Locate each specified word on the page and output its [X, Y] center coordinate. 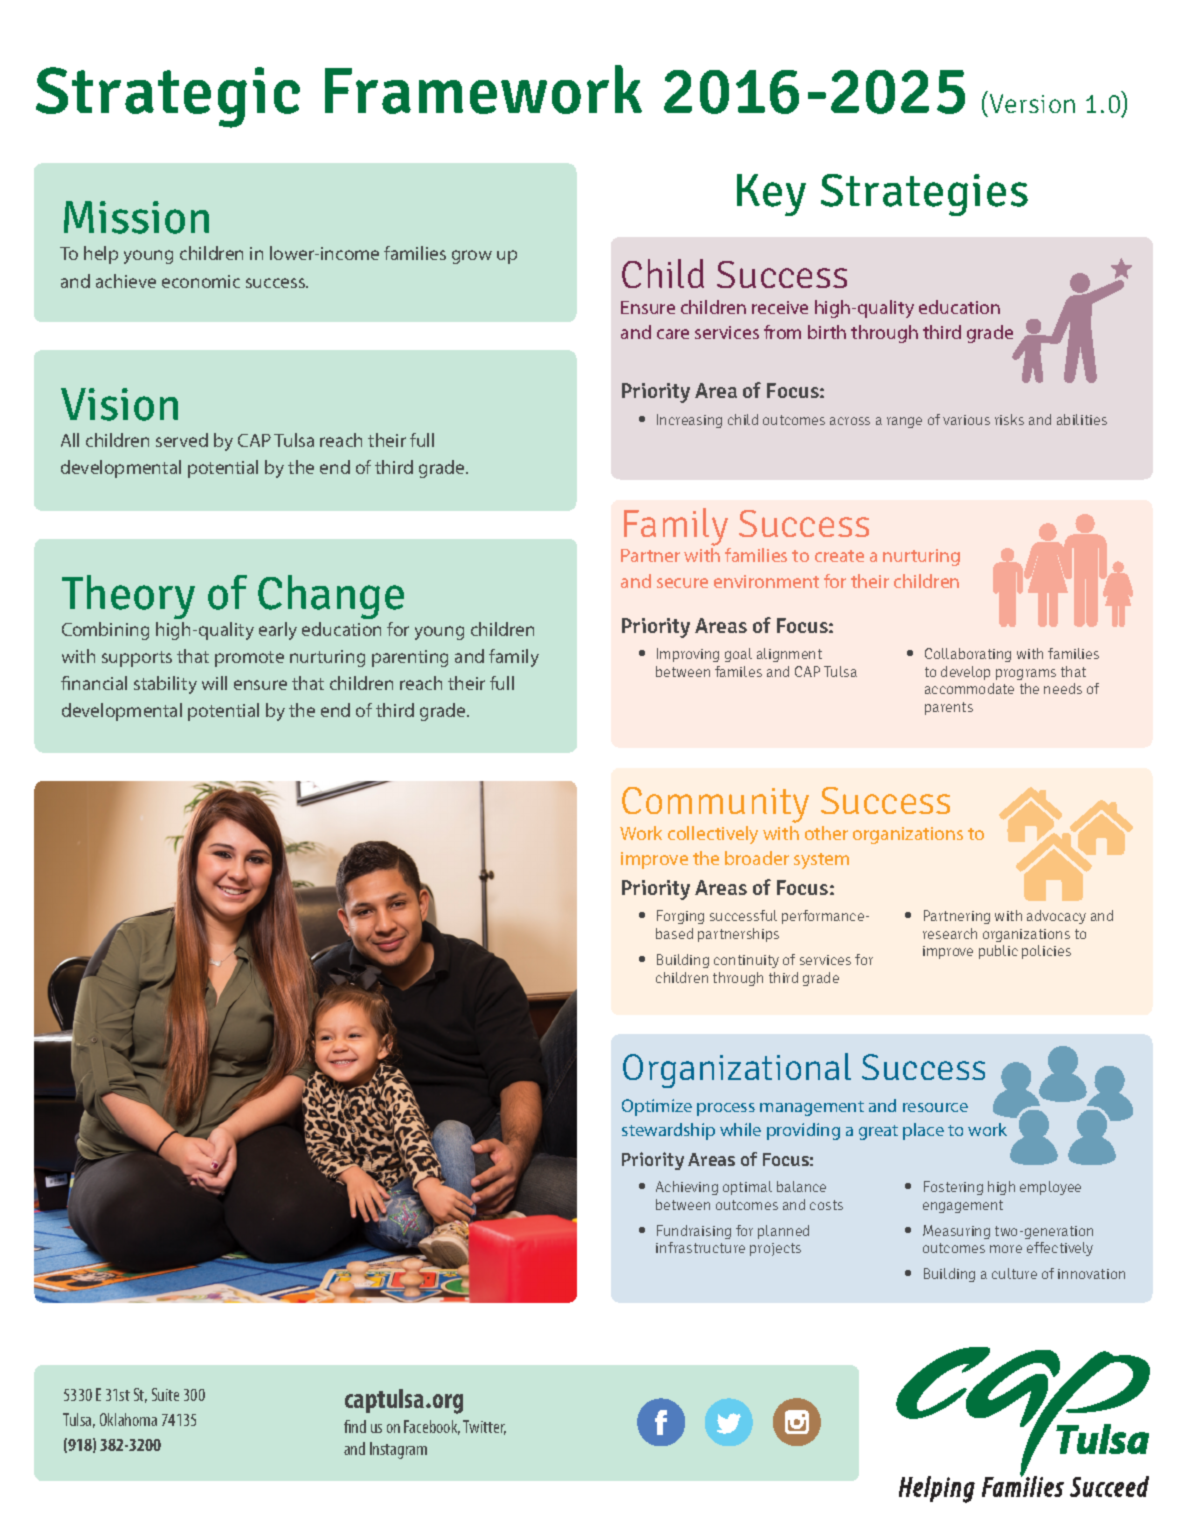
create [839, 556]
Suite [165, 1394]
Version [1032, 103]
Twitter [484, 1427]
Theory [128, 597]
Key [771, 195]
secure [682, 583]
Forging [680, 917]
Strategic [168, 97]
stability [165, 685]
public [998, 952]
